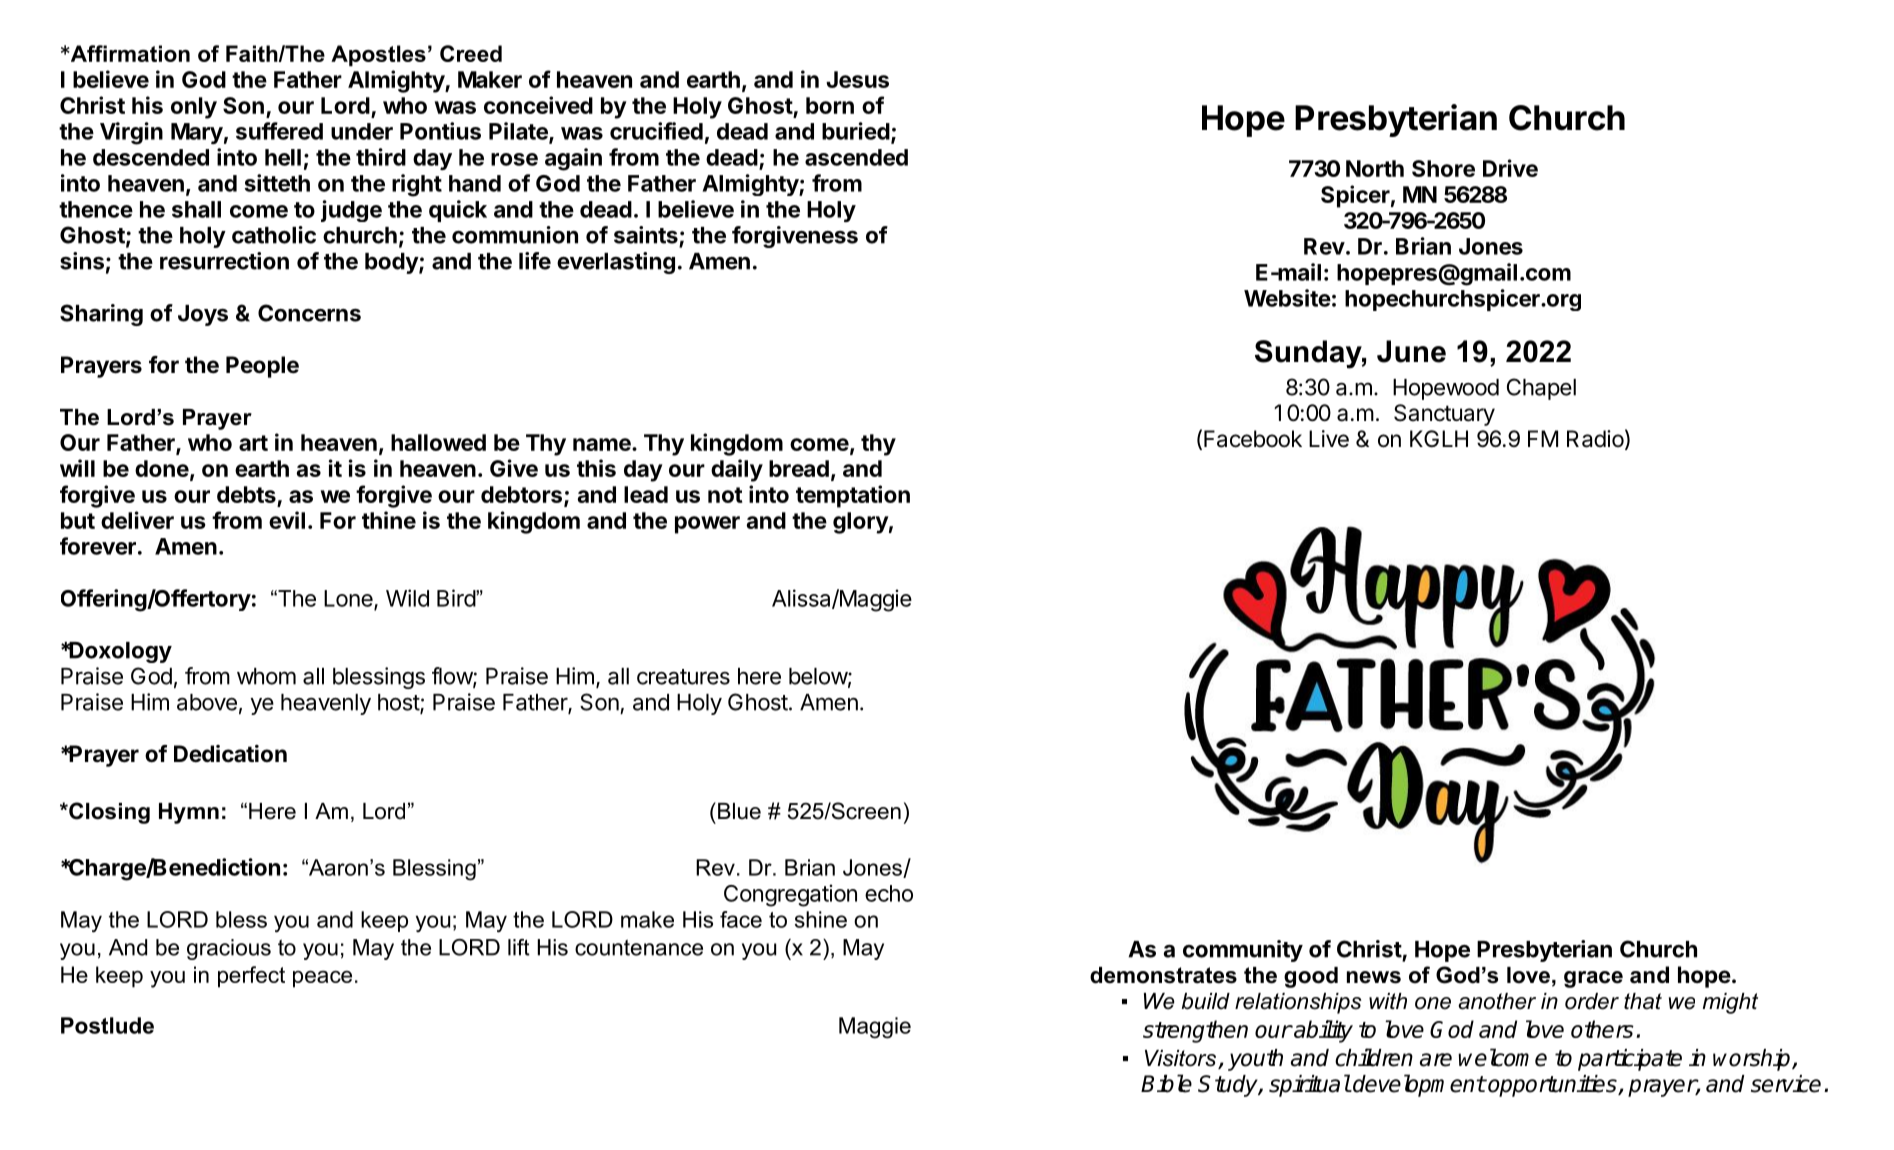 The image size is (1894, 1150). Describe the element at coordinates (857, 79) in the page. I see `Jesus` at that location.
